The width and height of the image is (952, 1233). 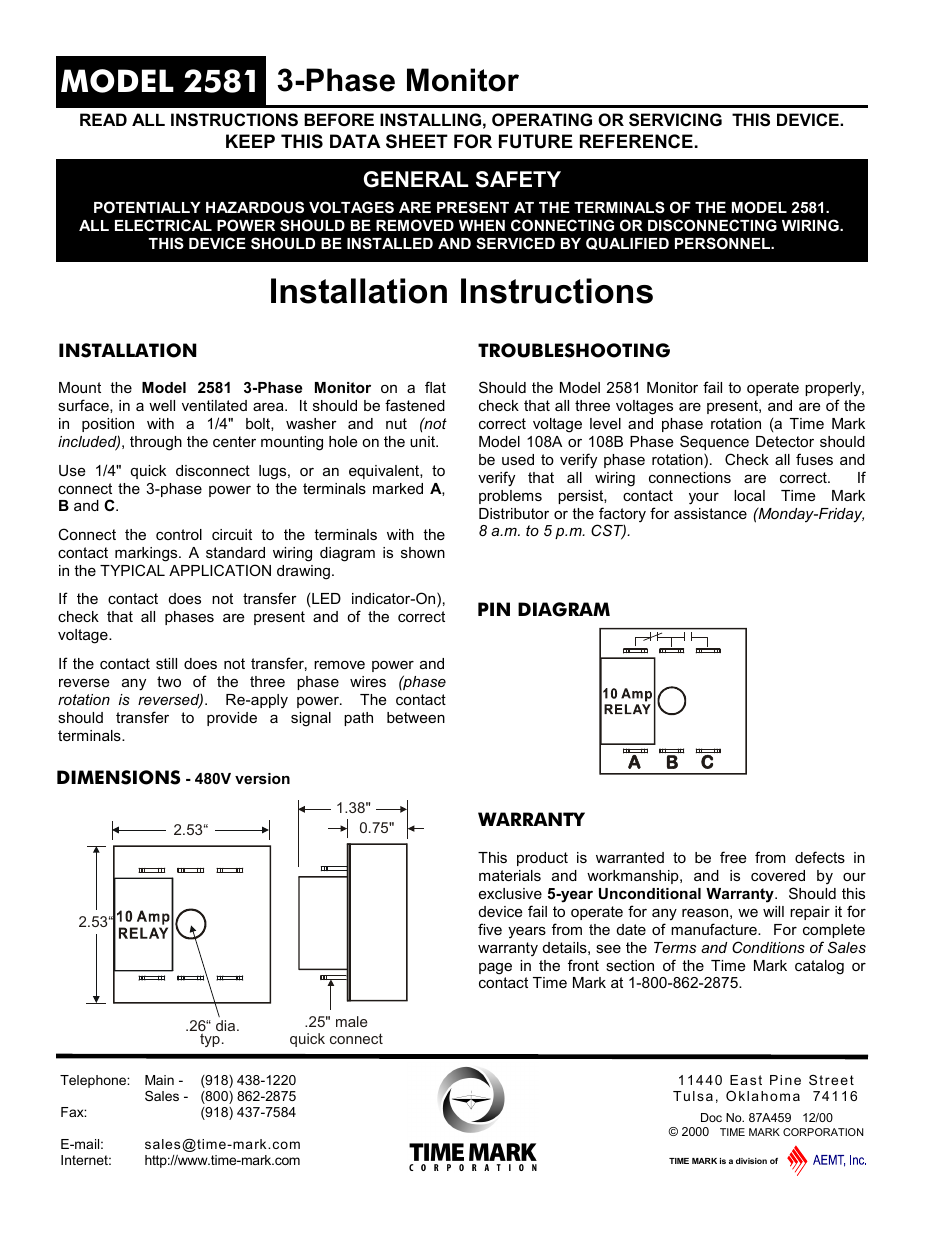 What do you see at coordinates (159, 1080) in the image?
I see `Main` at bounding box center [159, 1080].
